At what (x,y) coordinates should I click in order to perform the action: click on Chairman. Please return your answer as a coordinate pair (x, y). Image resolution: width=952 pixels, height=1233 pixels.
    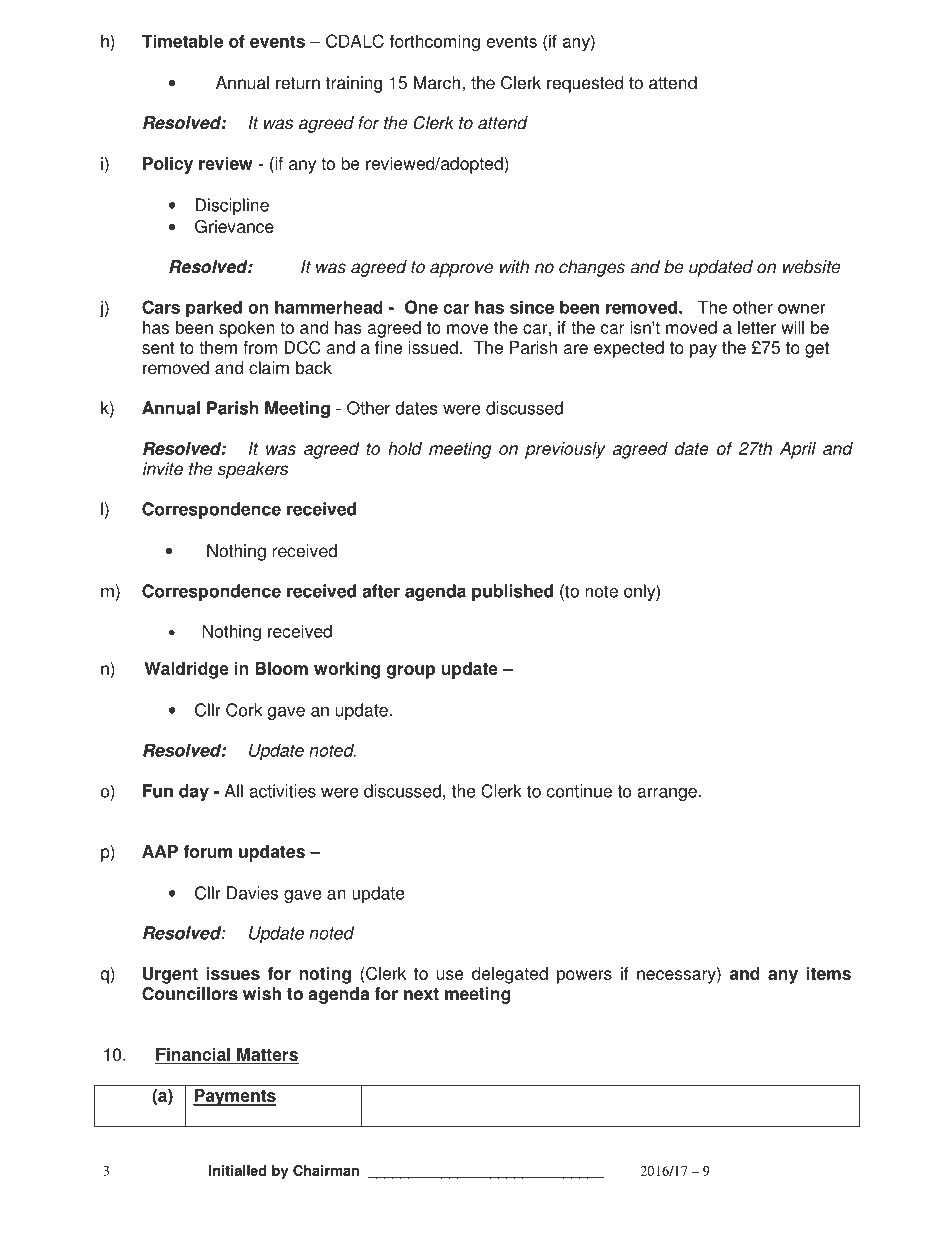
    Looking at the image, I should click on (326, 1170).
